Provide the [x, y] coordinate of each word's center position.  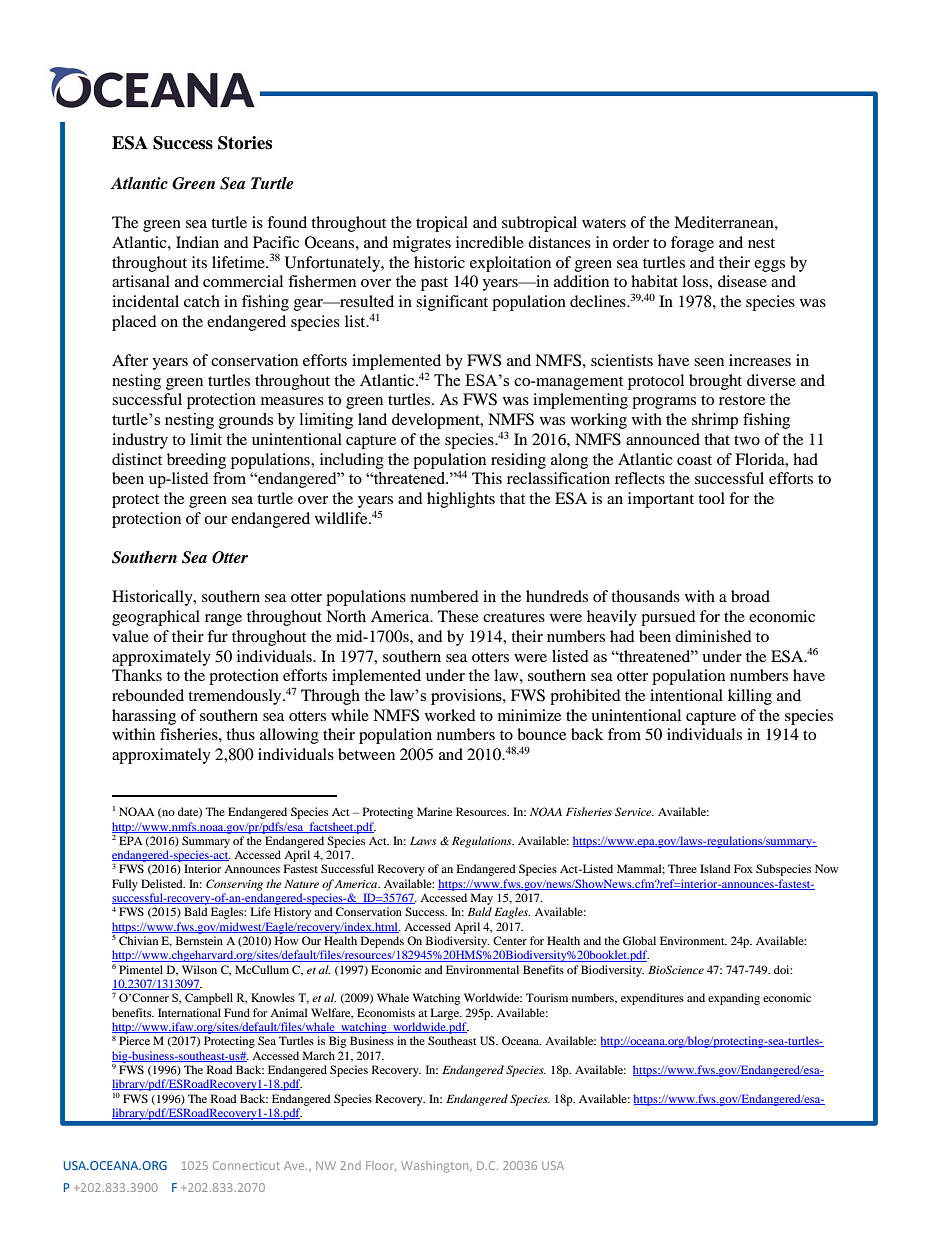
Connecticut [246, 1165]
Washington [436, 1167]
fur [217, 636]
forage [692, 244]
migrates [422, 244]
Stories [245, 143]
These [458, 616]
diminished [713, 636]
